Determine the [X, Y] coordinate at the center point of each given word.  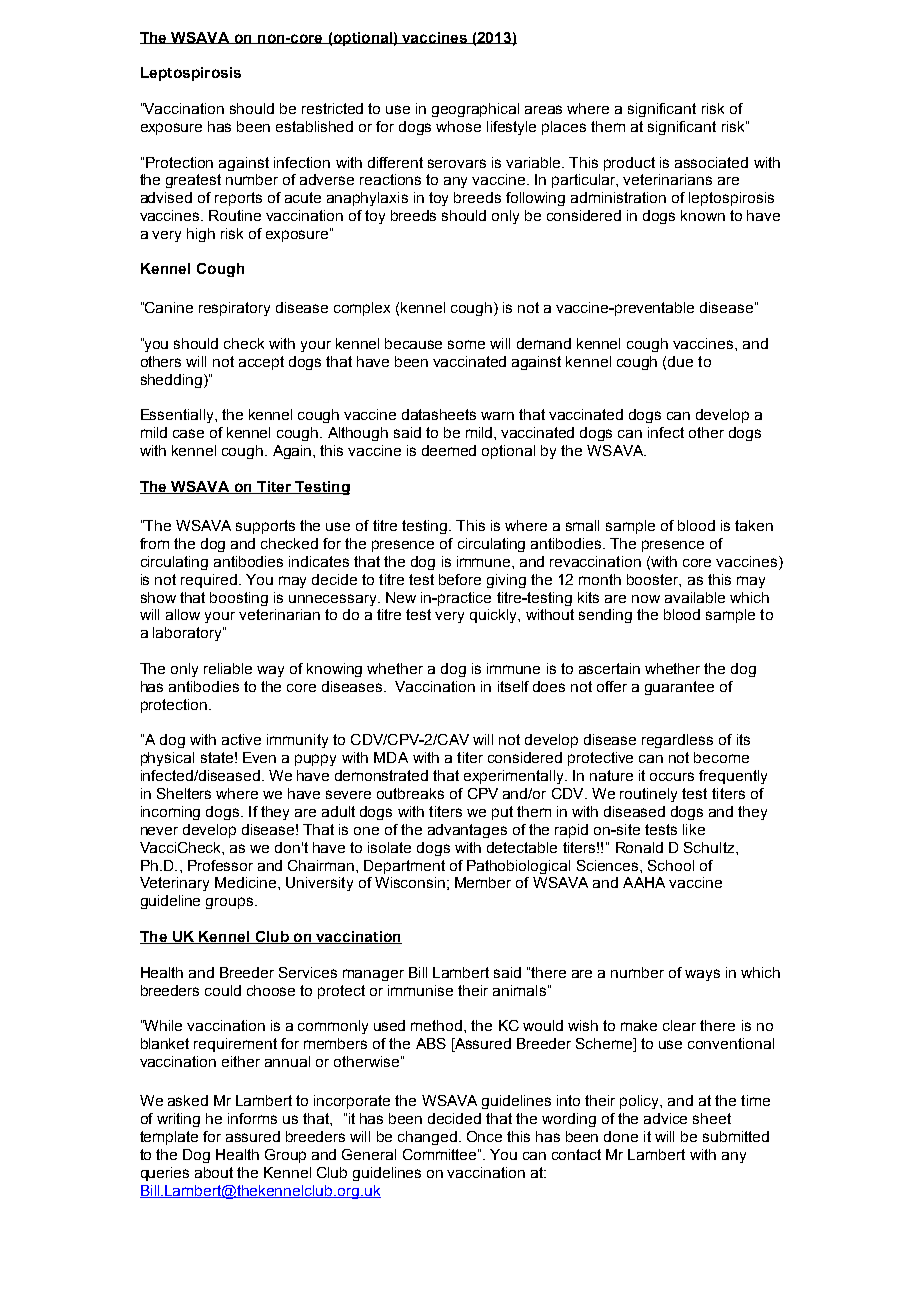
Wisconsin [410, 882]
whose [458, 126]
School [671, 865]
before [460, 579]
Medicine [247, 882]
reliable [228, 668]
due [680, 361]
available [695, 597]
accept [261, 363]
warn [497, 416]
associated [711, 162]
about [214, 1172]
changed [427, 1138]
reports [238, 199]
